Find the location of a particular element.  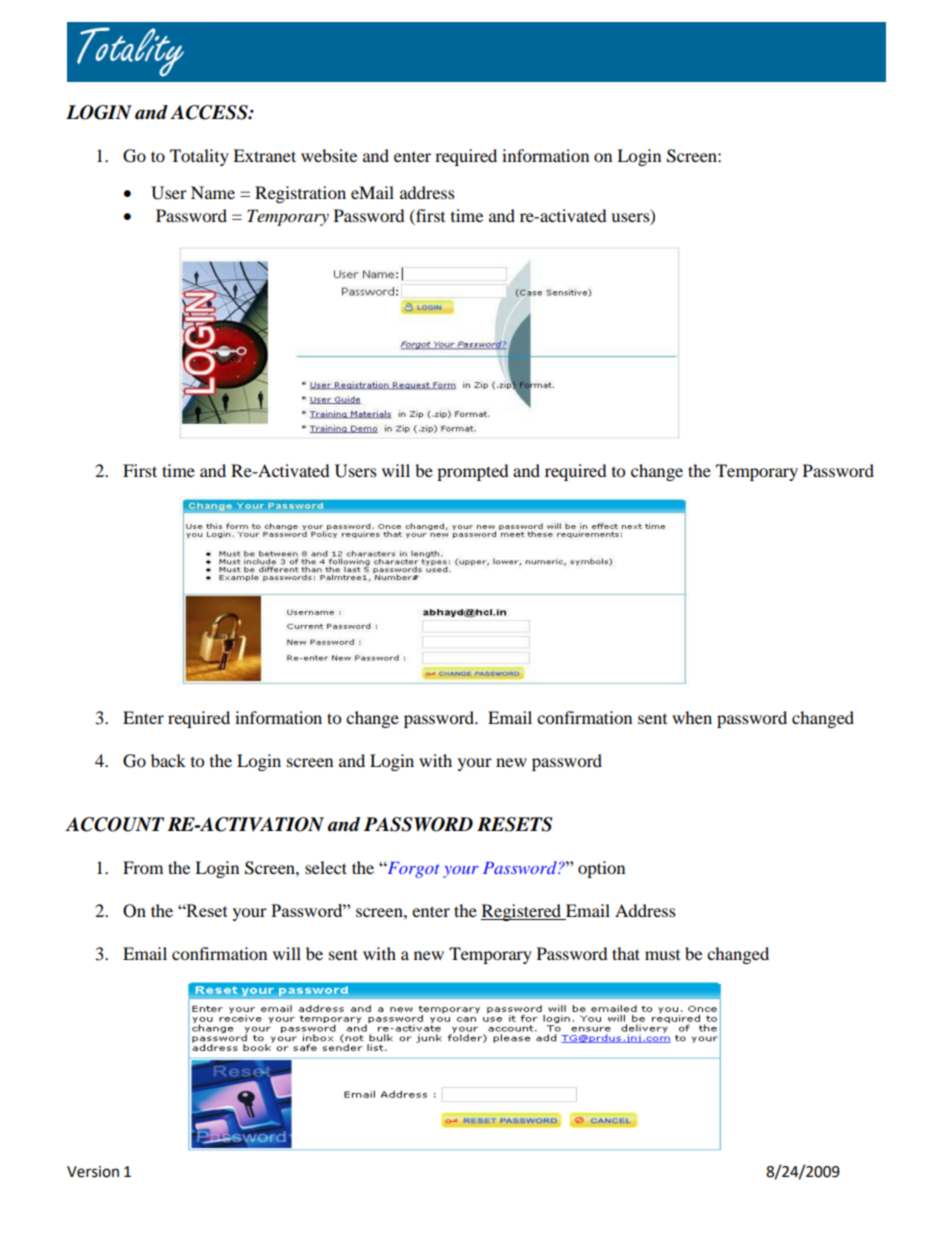

prompted is located at coordinates (473, 472).
